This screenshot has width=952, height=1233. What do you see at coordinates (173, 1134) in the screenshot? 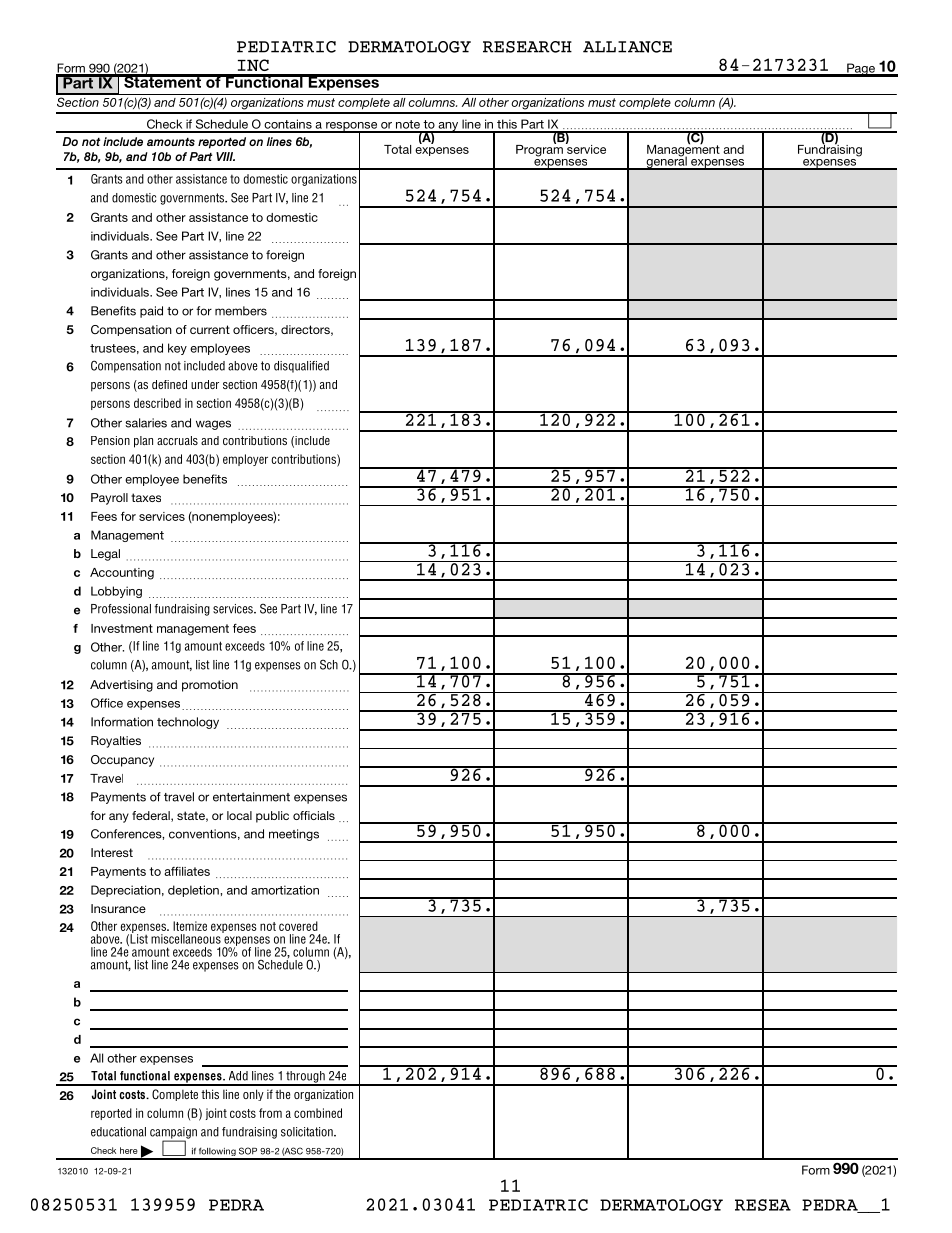
I see `campaign` at bounding box center [173, 1134].
